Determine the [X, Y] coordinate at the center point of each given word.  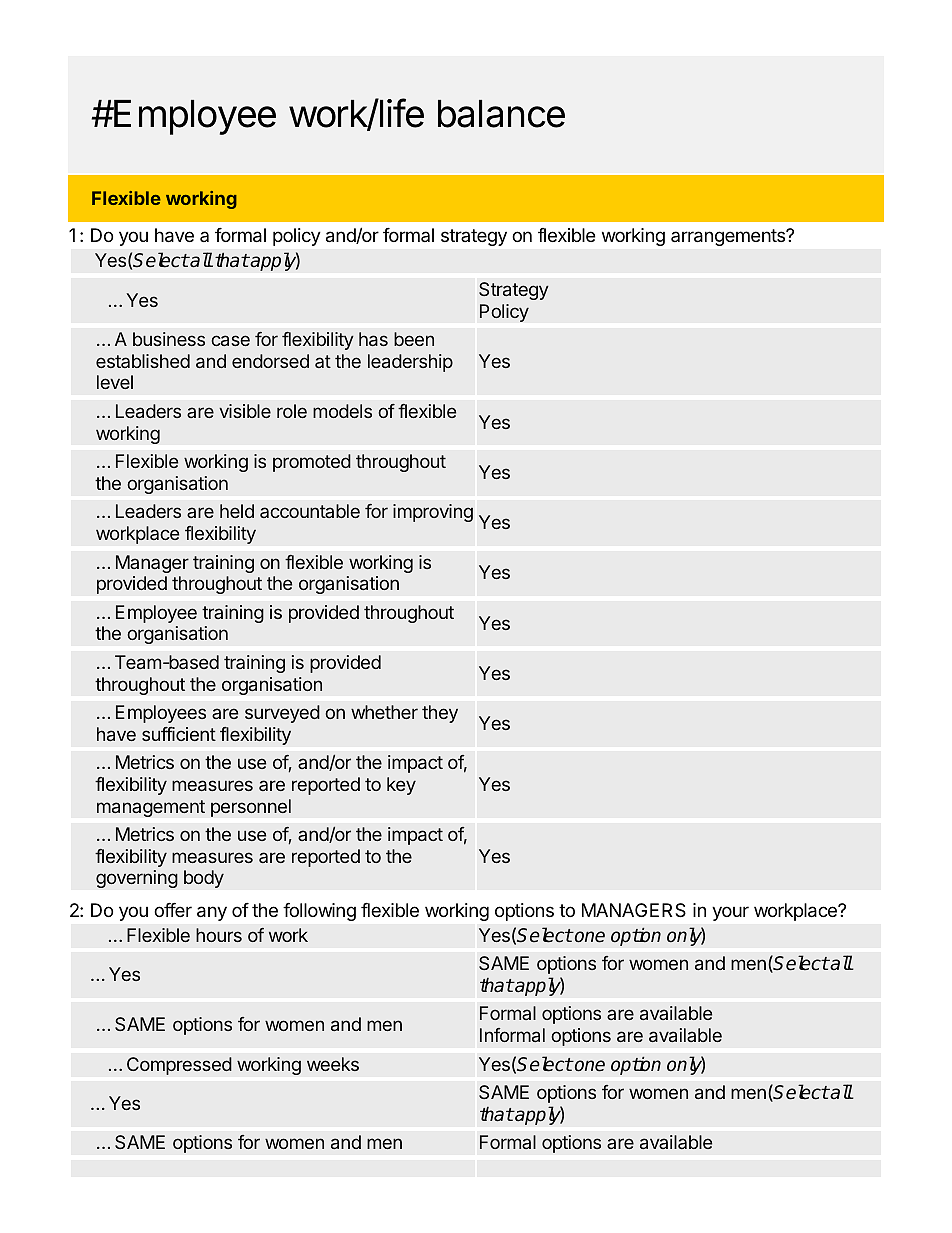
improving [433, 513]
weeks [333, 1064]
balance [501, 114]
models [342, 411]
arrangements [729, 237]
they [440, 714]
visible [245, 411]
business [169, 339]
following [319, 912]
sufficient [179, 734]
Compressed [179, 1066]
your [730, 913]
